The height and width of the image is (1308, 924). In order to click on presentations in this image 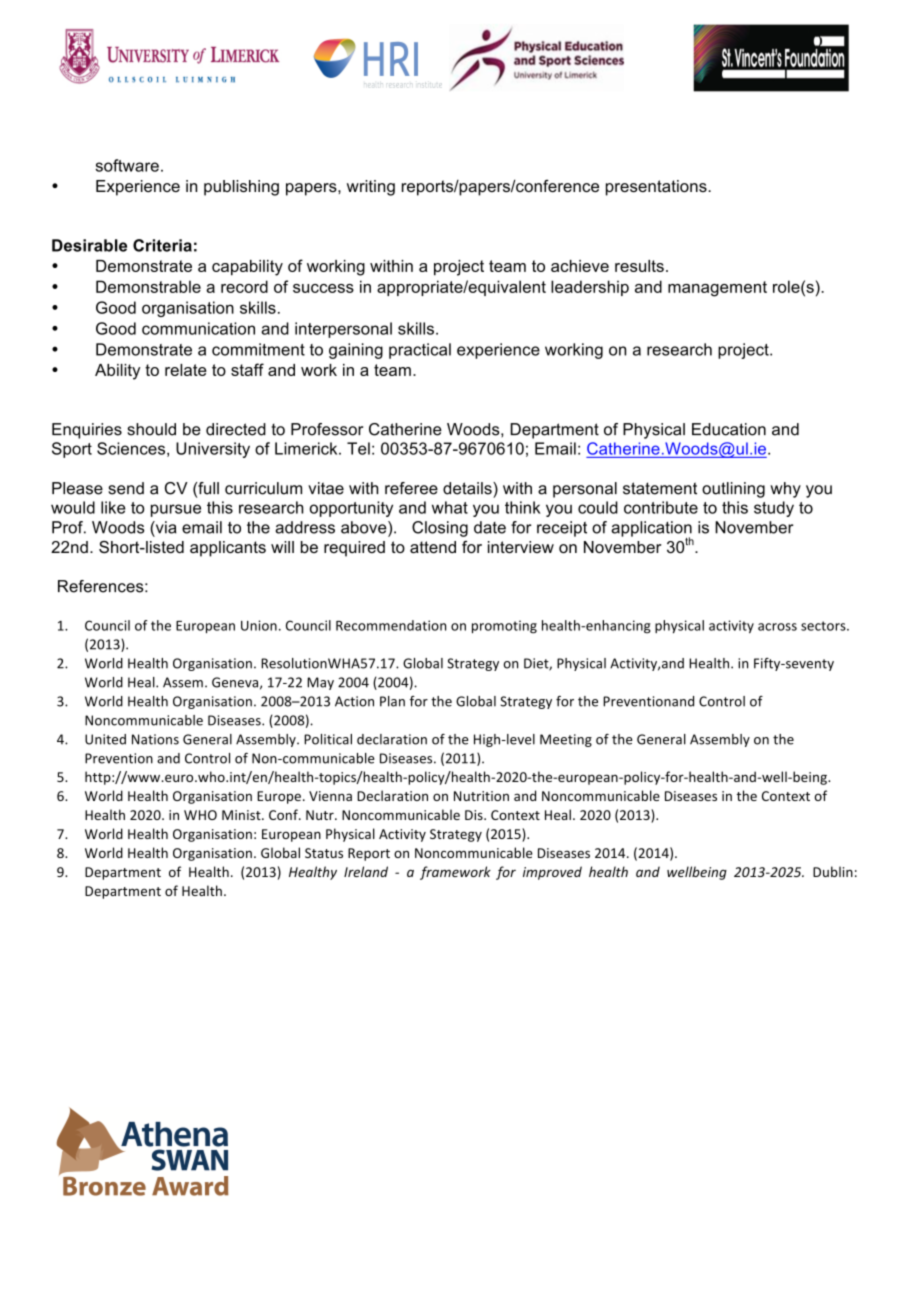, I will do `click(657, 188)`.
